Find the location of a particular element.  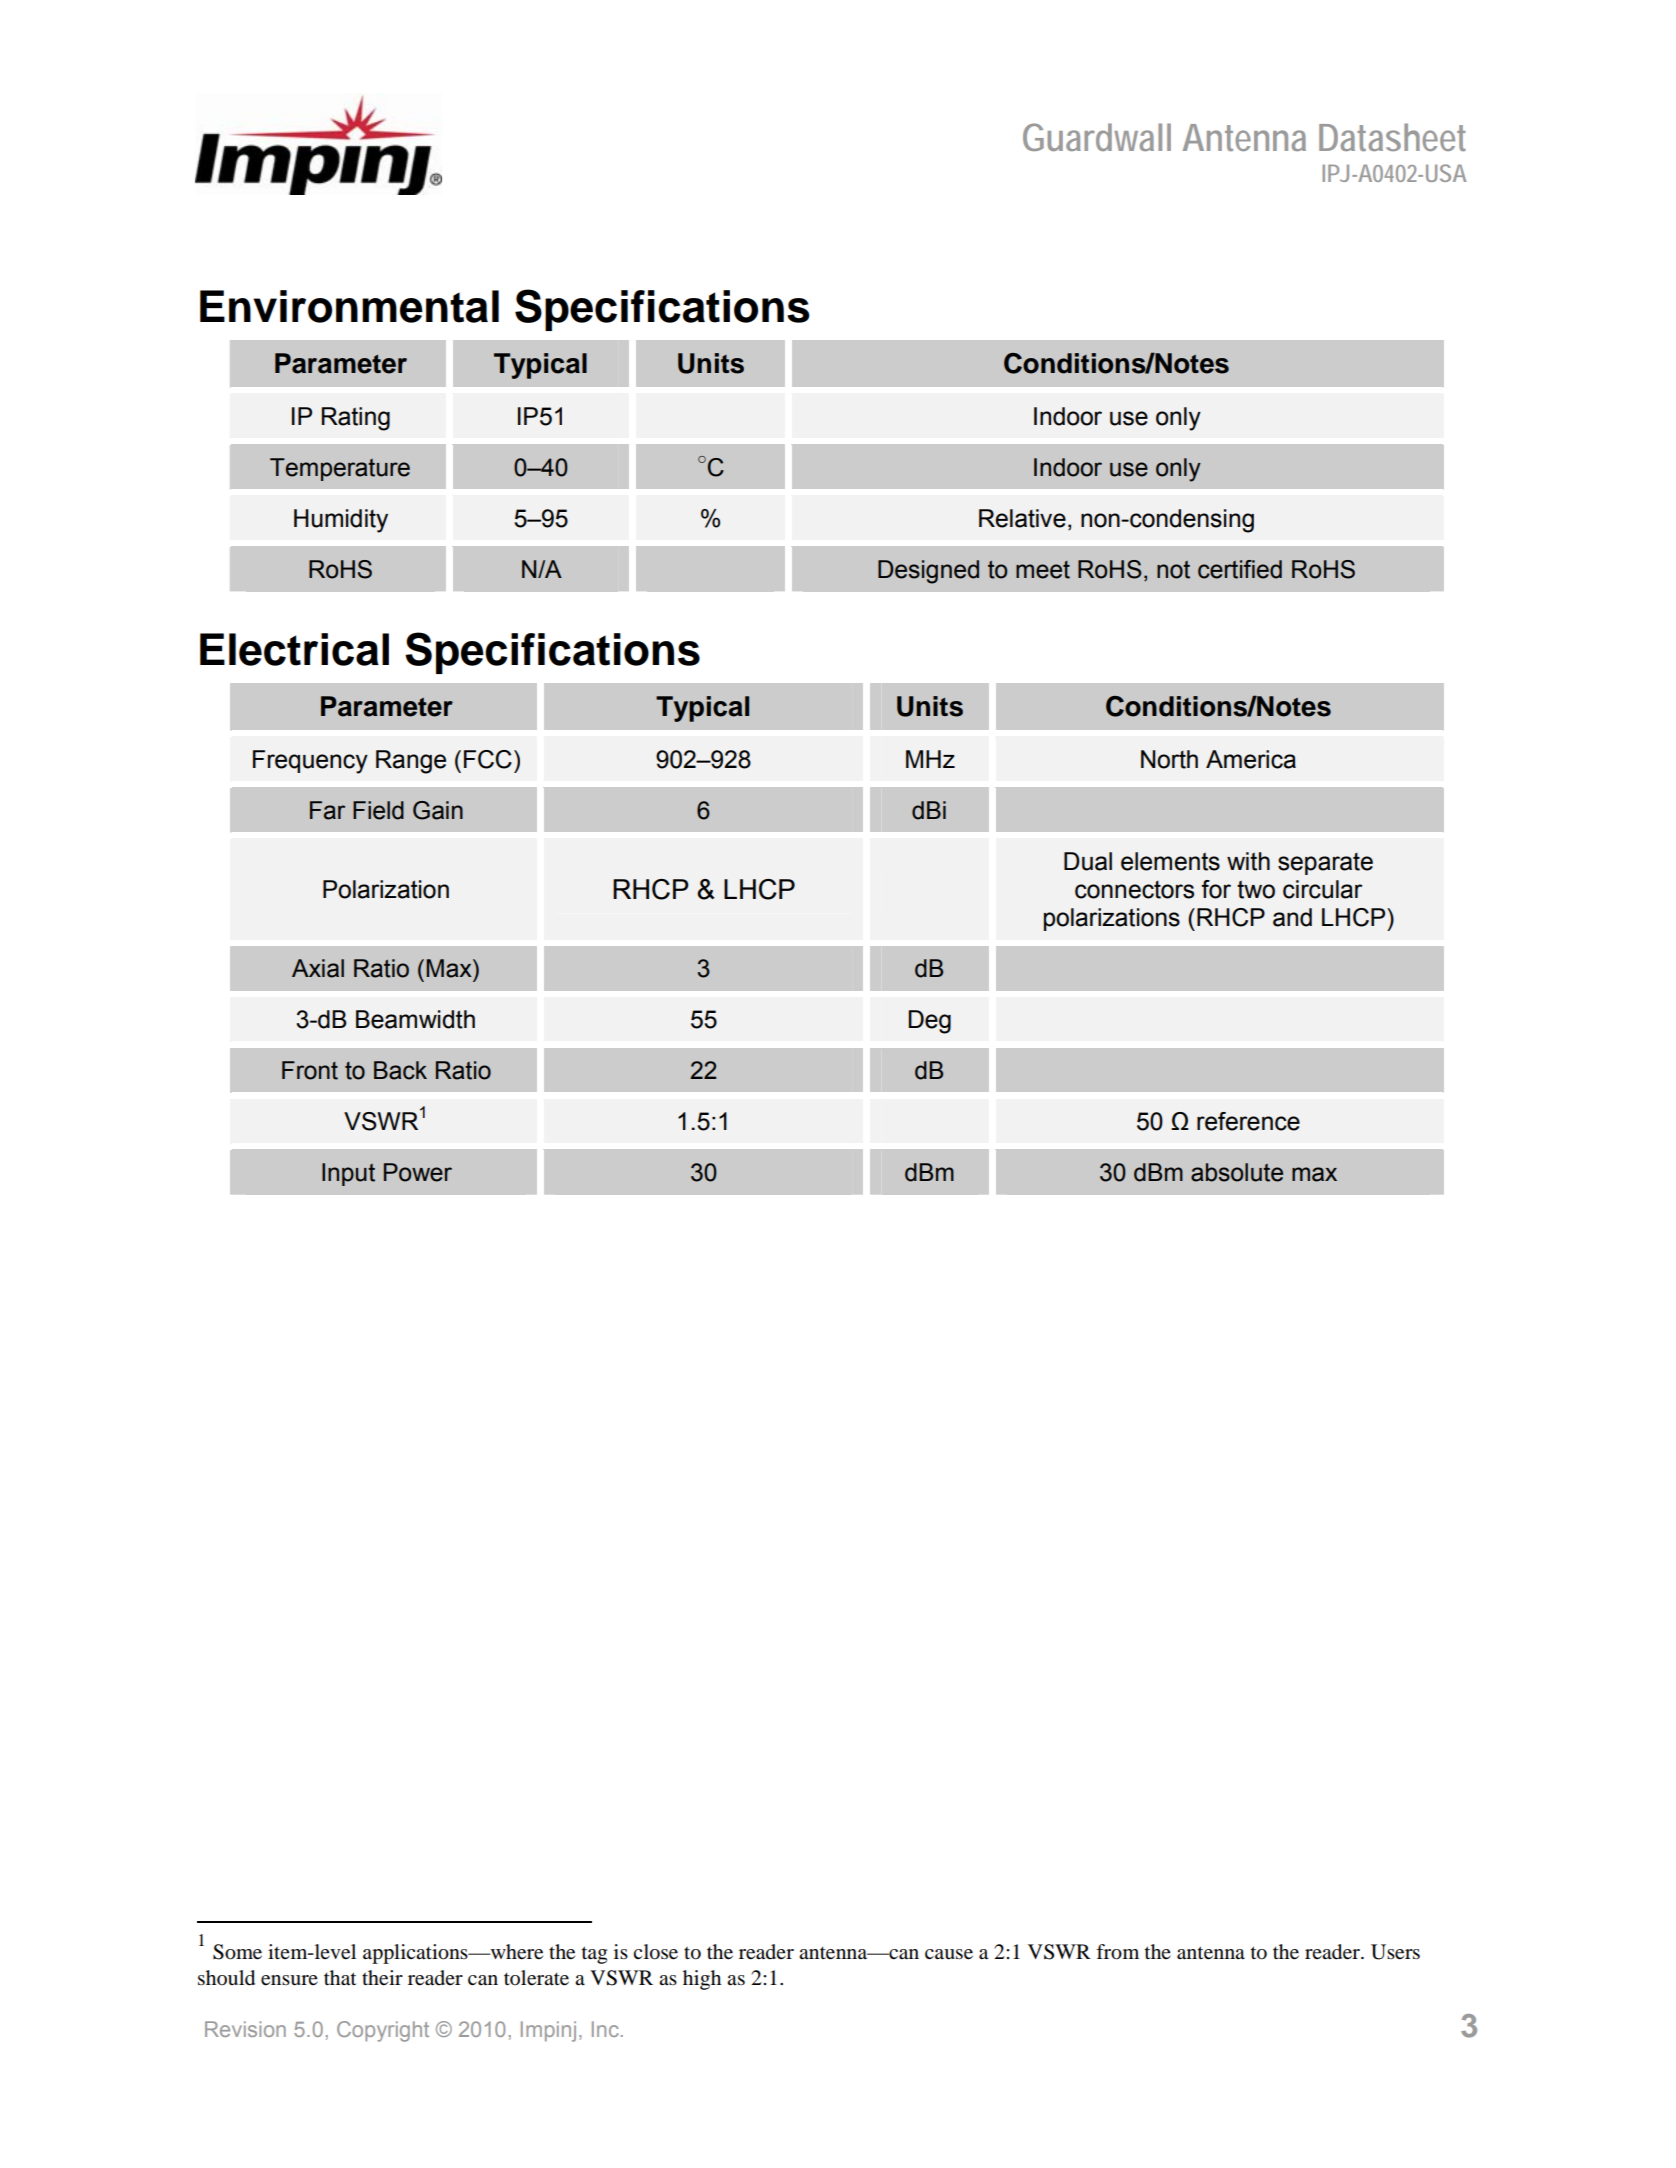

Environmental is located at coordinates (349, 306).
